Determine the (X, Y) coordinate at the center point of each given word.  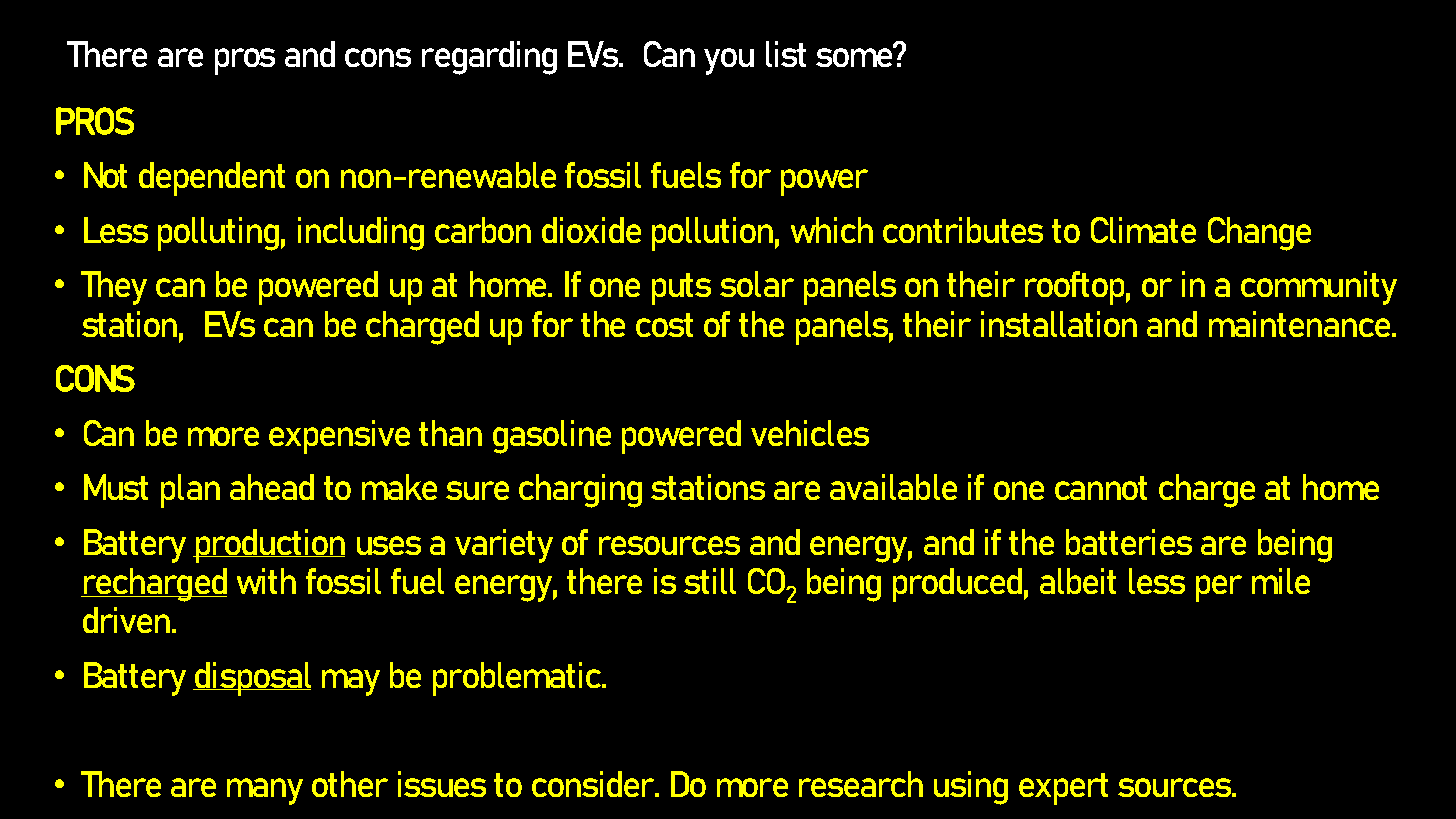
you (729, 61)
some (855, 56)
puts (681, 289)
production (269, 546)
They (114, 288)
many (265, 791)
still (710, 581)
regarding (489, 58)
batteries (1129, 542)
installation (1059, 324)
